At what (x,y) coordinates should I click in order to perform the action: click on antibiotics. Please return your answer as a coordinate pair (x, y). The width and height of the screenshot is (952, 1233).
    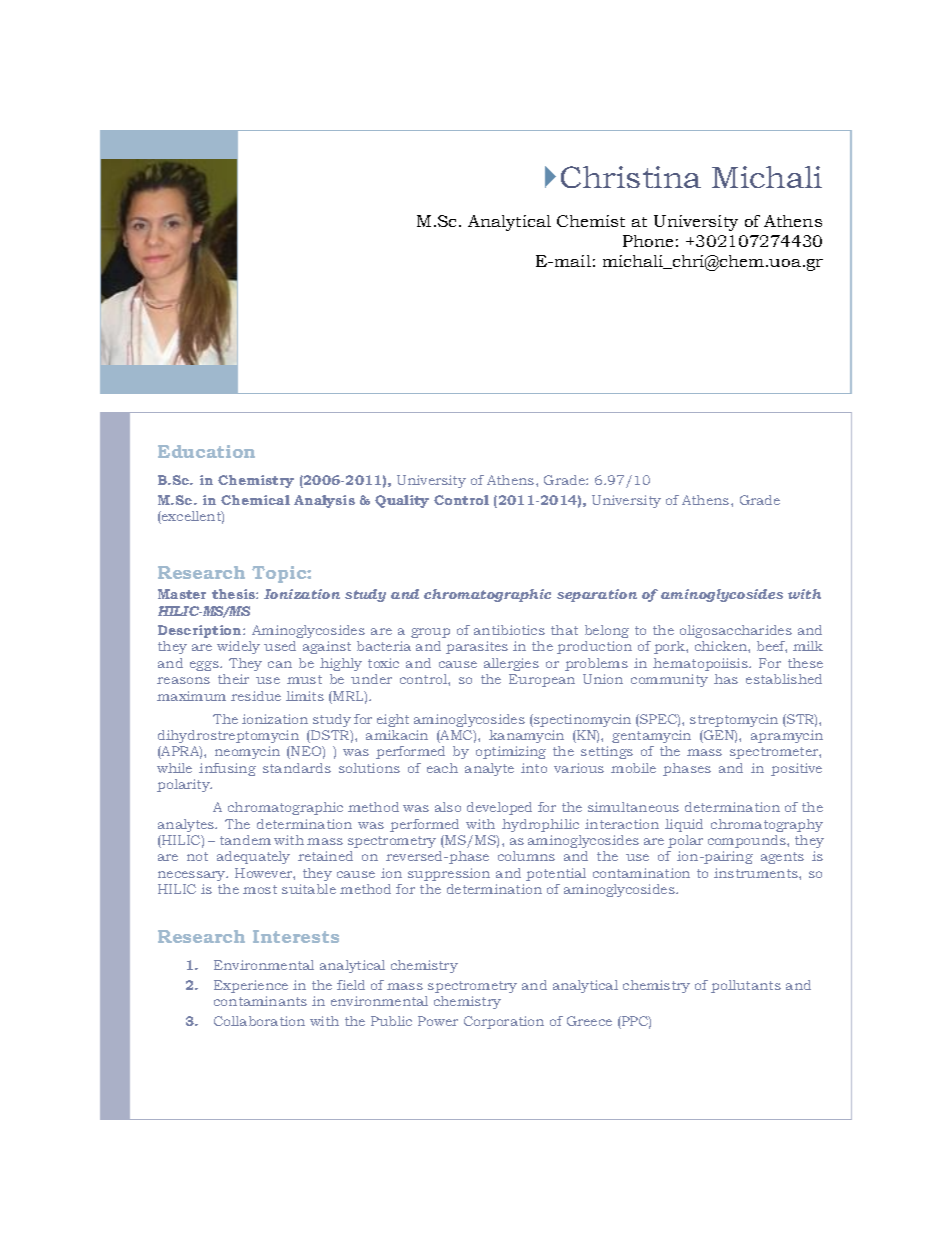
    Looking at the image, I should click on (509, 630).
